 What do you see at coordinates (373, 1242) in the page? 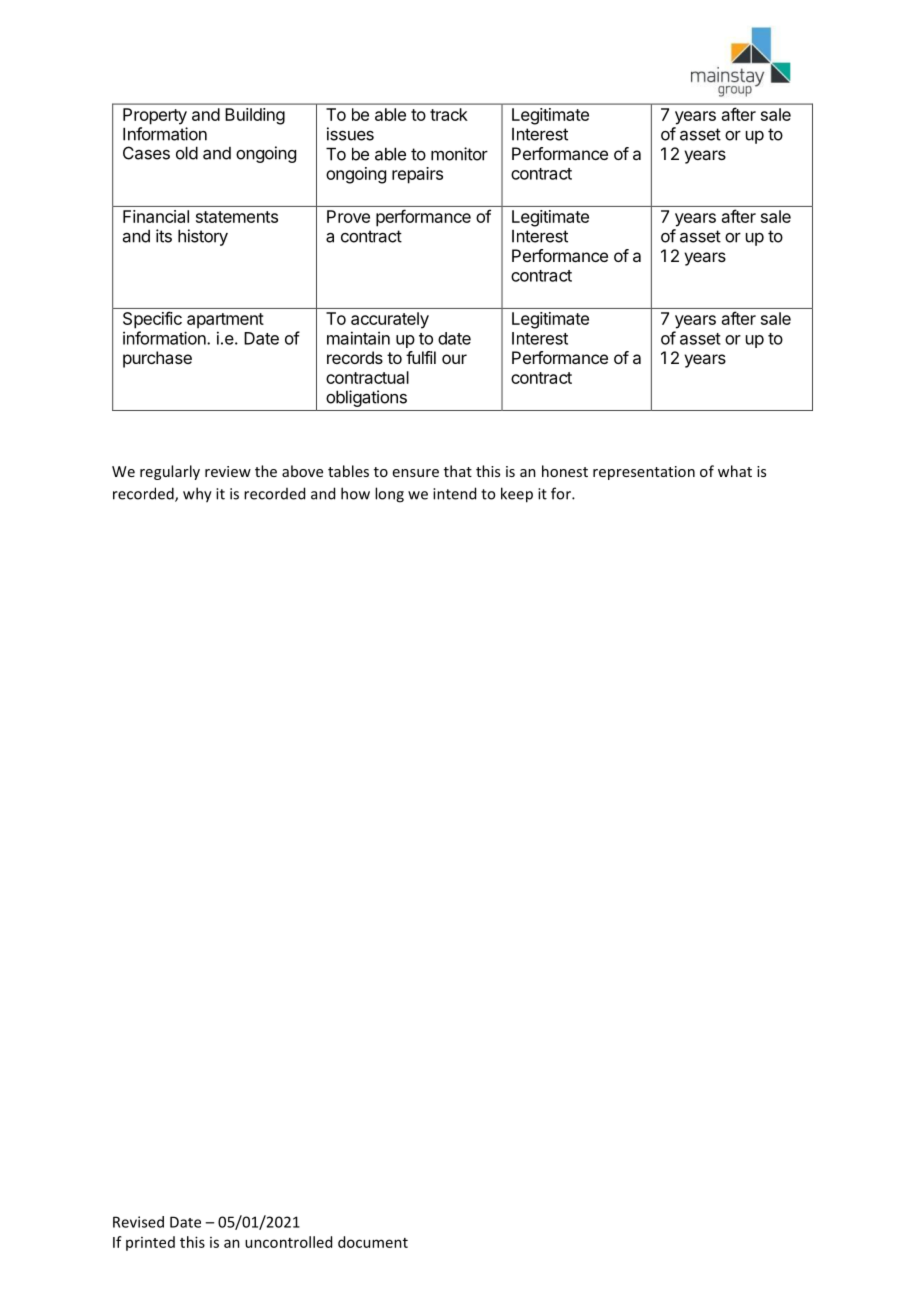
I see `document` at bounding box center [373, 1242].
